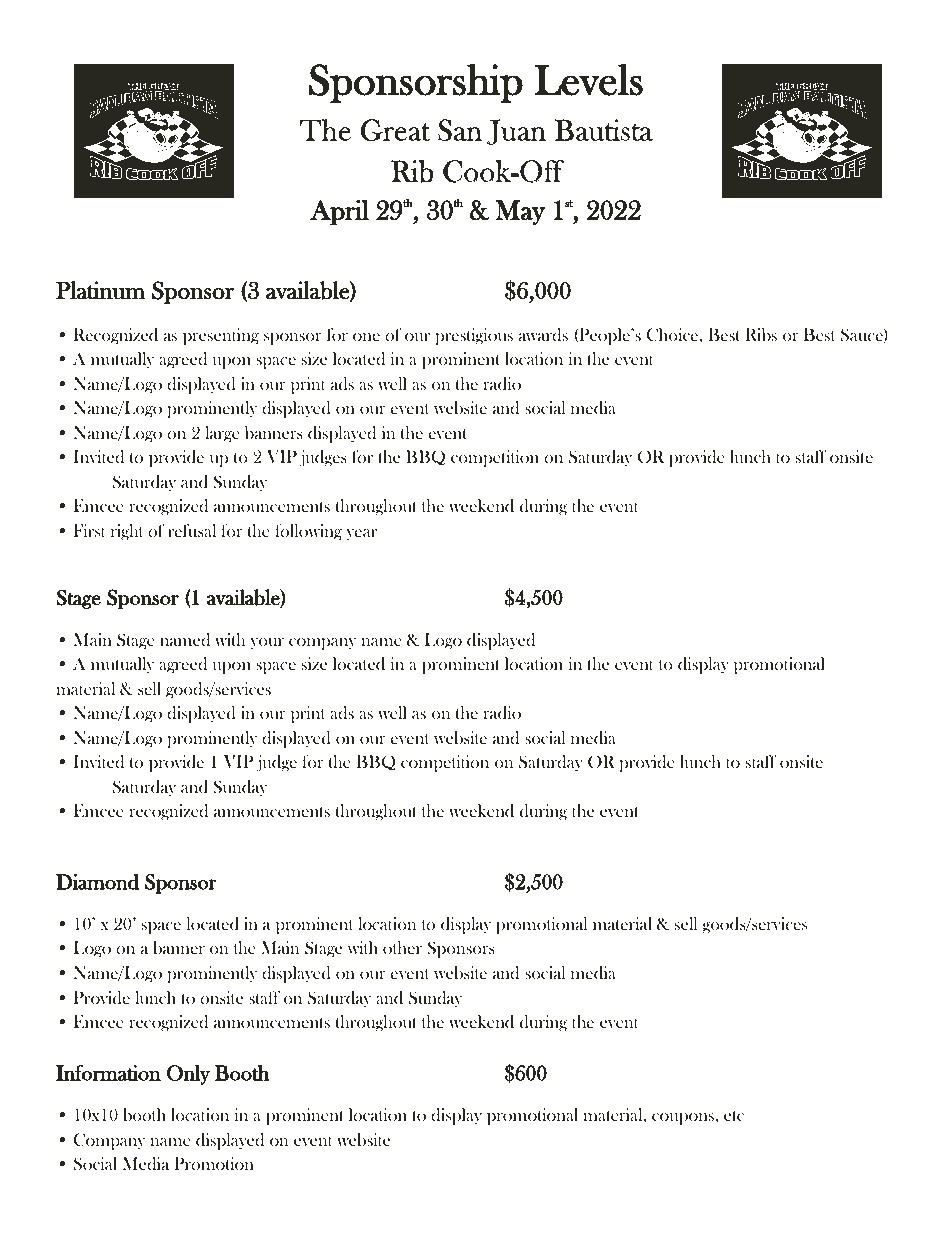  Describe the element at coordinates (402, 947) in the image. I see `other` at that location.
